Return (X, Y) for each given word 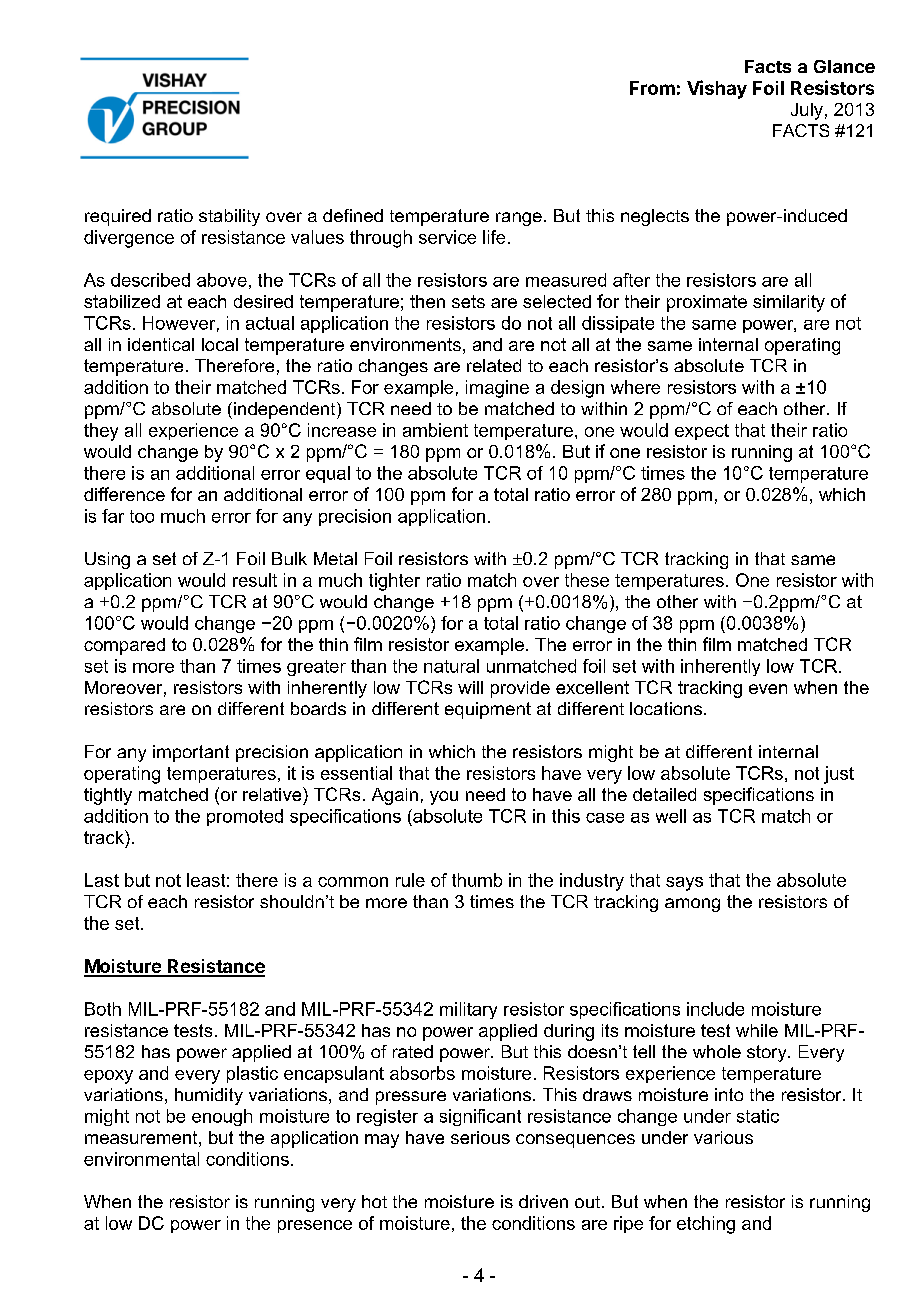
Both (103, 1009)
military (468, 1010)
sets (468, 301)
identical (161, 344)
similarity (789, 303)
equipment (488, 710)
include (715, 1009)
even (768, 689)
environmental (141, 1159)
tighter (394, 582)
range (519, 219)
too (142, 516)
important (191, 753)
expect (702, 432)
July (807, 111)
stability (229, 217)
